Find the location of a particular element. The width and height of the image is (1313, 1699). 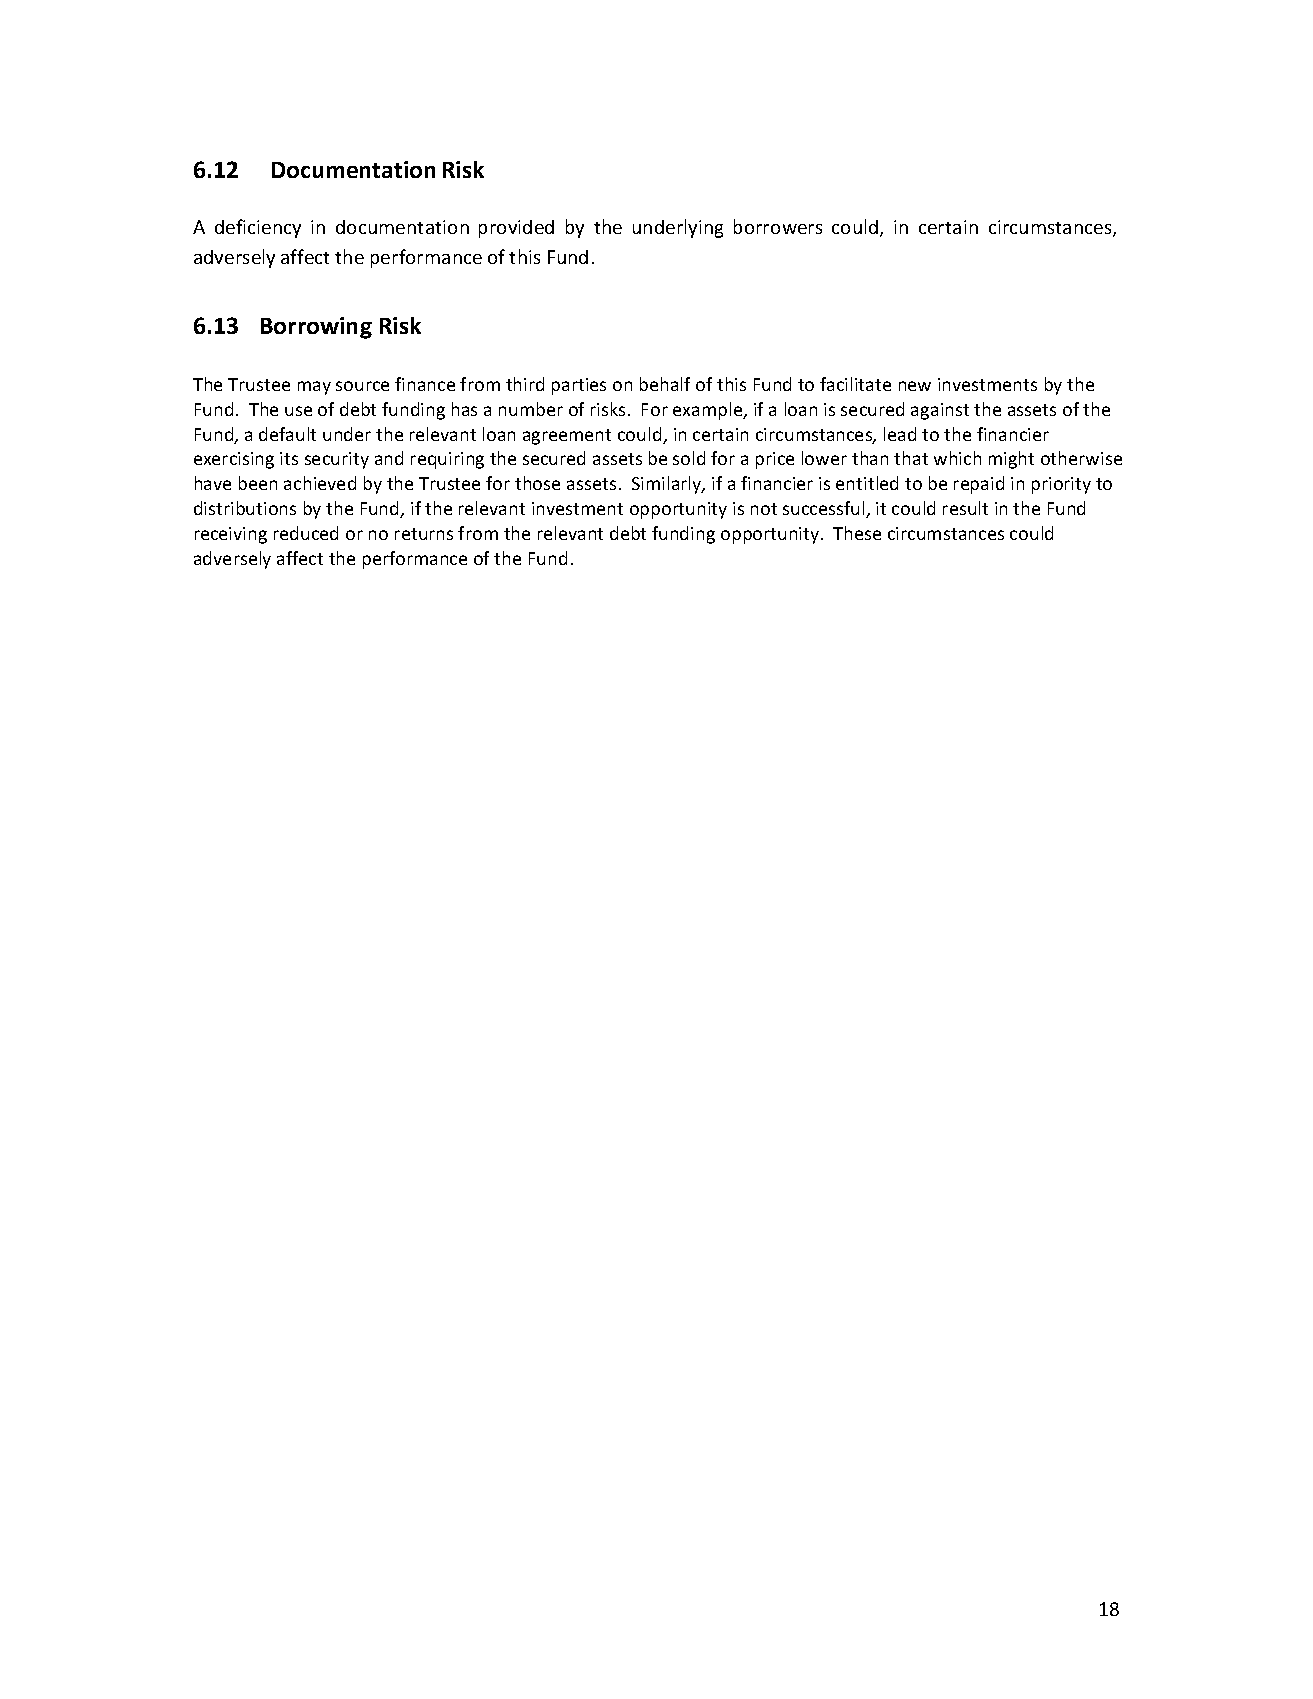

use is located at coordinates (298, 411).
